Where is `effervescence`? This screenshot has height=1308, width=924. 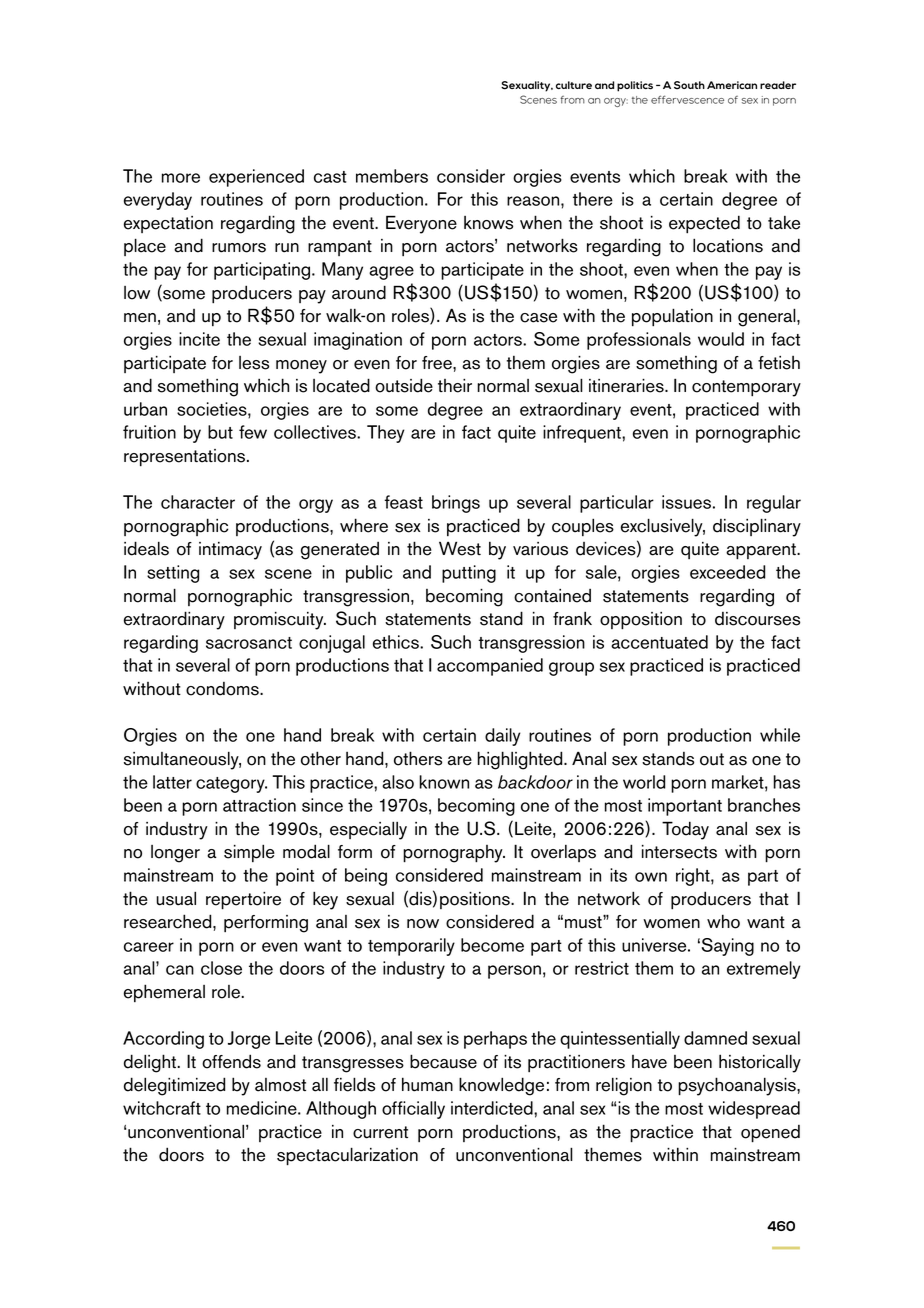 effervescence is located at coordinates (687, 99).
